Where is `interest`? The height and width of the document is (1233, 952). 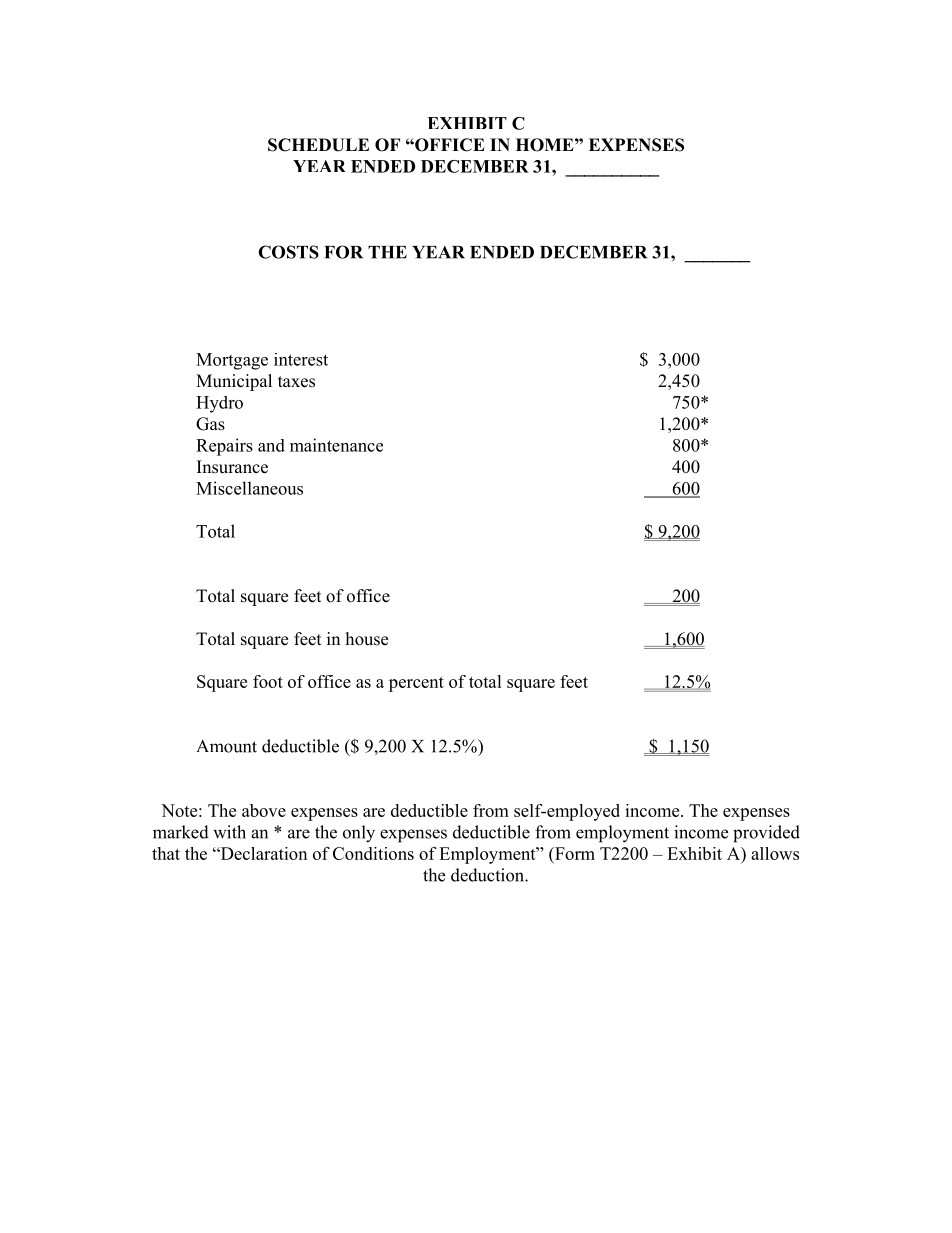 interest is located at coordinates (301, 359).
